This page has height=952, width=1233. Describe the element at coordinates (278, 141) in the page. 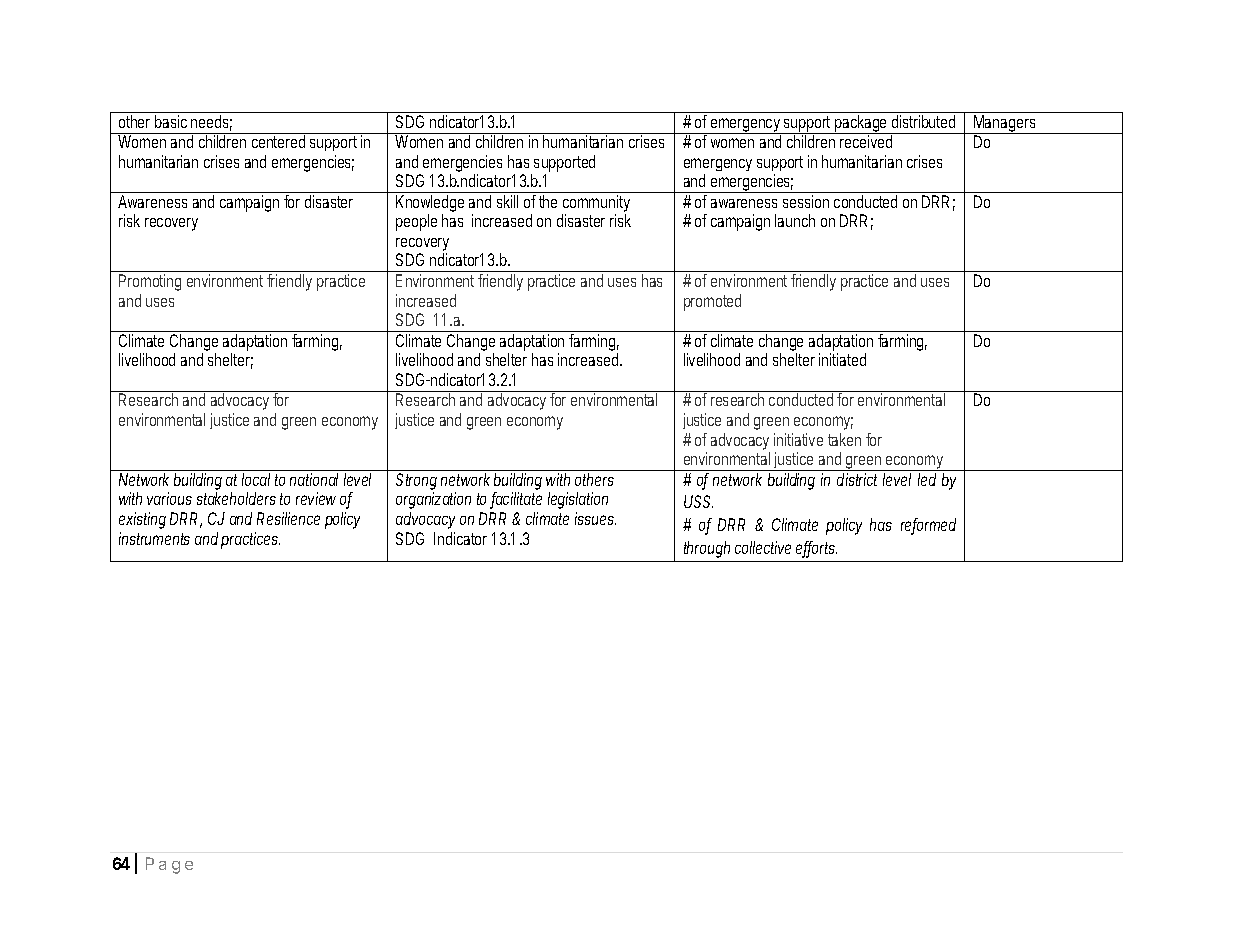

I see `centered` at that location.
